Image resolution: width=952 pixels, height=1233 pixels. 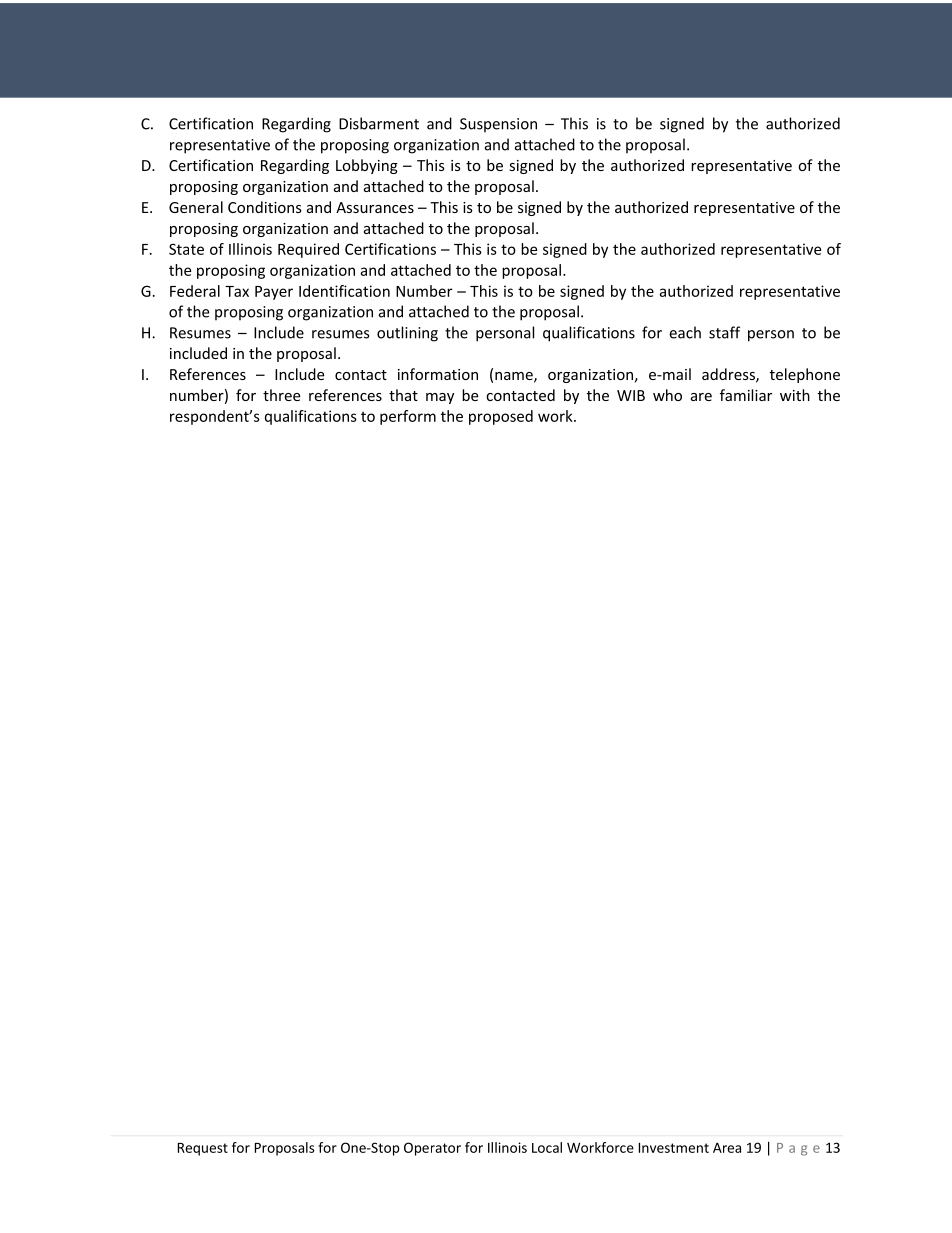 I want to click on who, so click(x=667, y=395).
